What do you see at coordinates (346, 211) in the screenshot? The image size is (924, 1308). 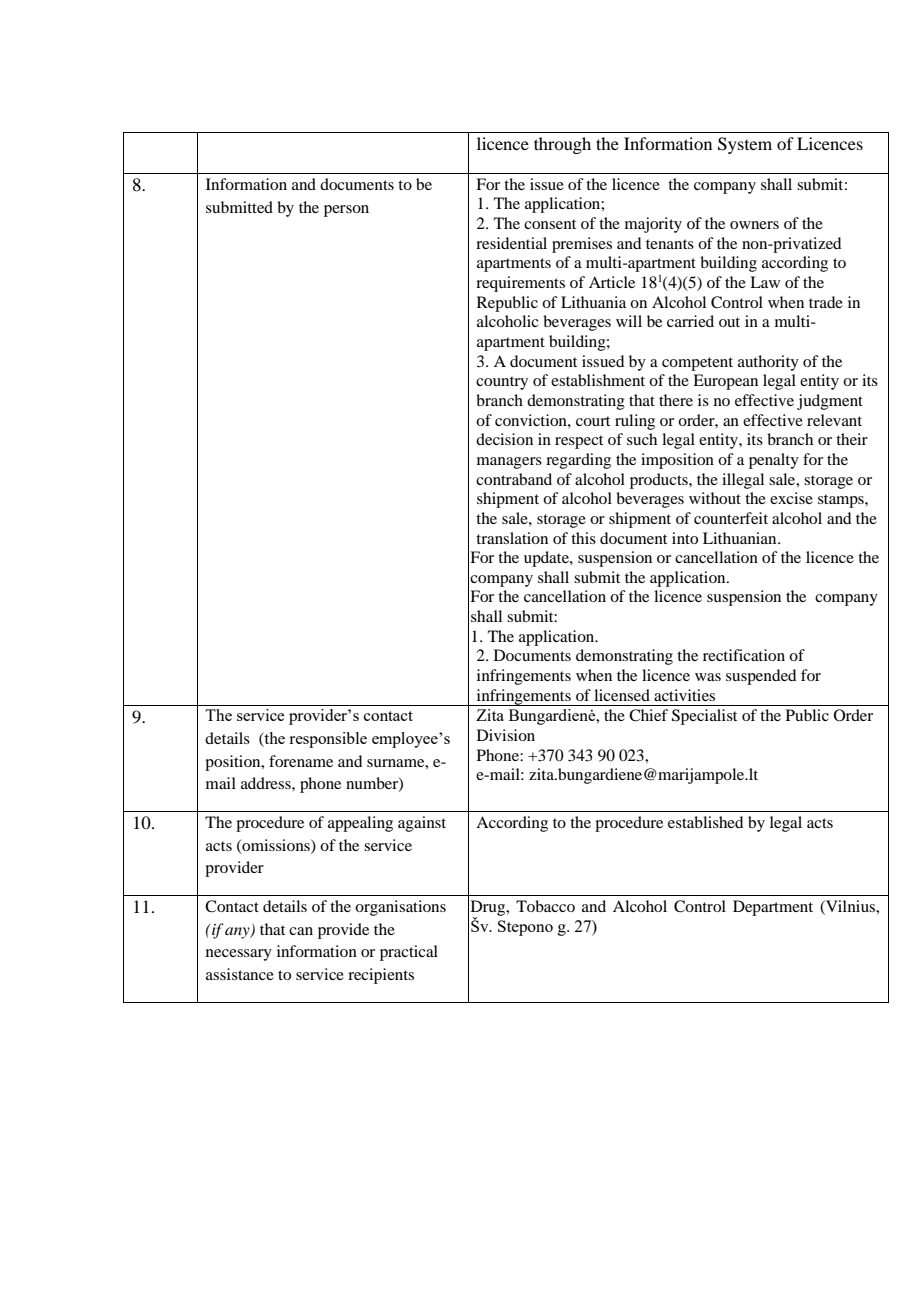 I see `person` at bounding box center [346, 211].
